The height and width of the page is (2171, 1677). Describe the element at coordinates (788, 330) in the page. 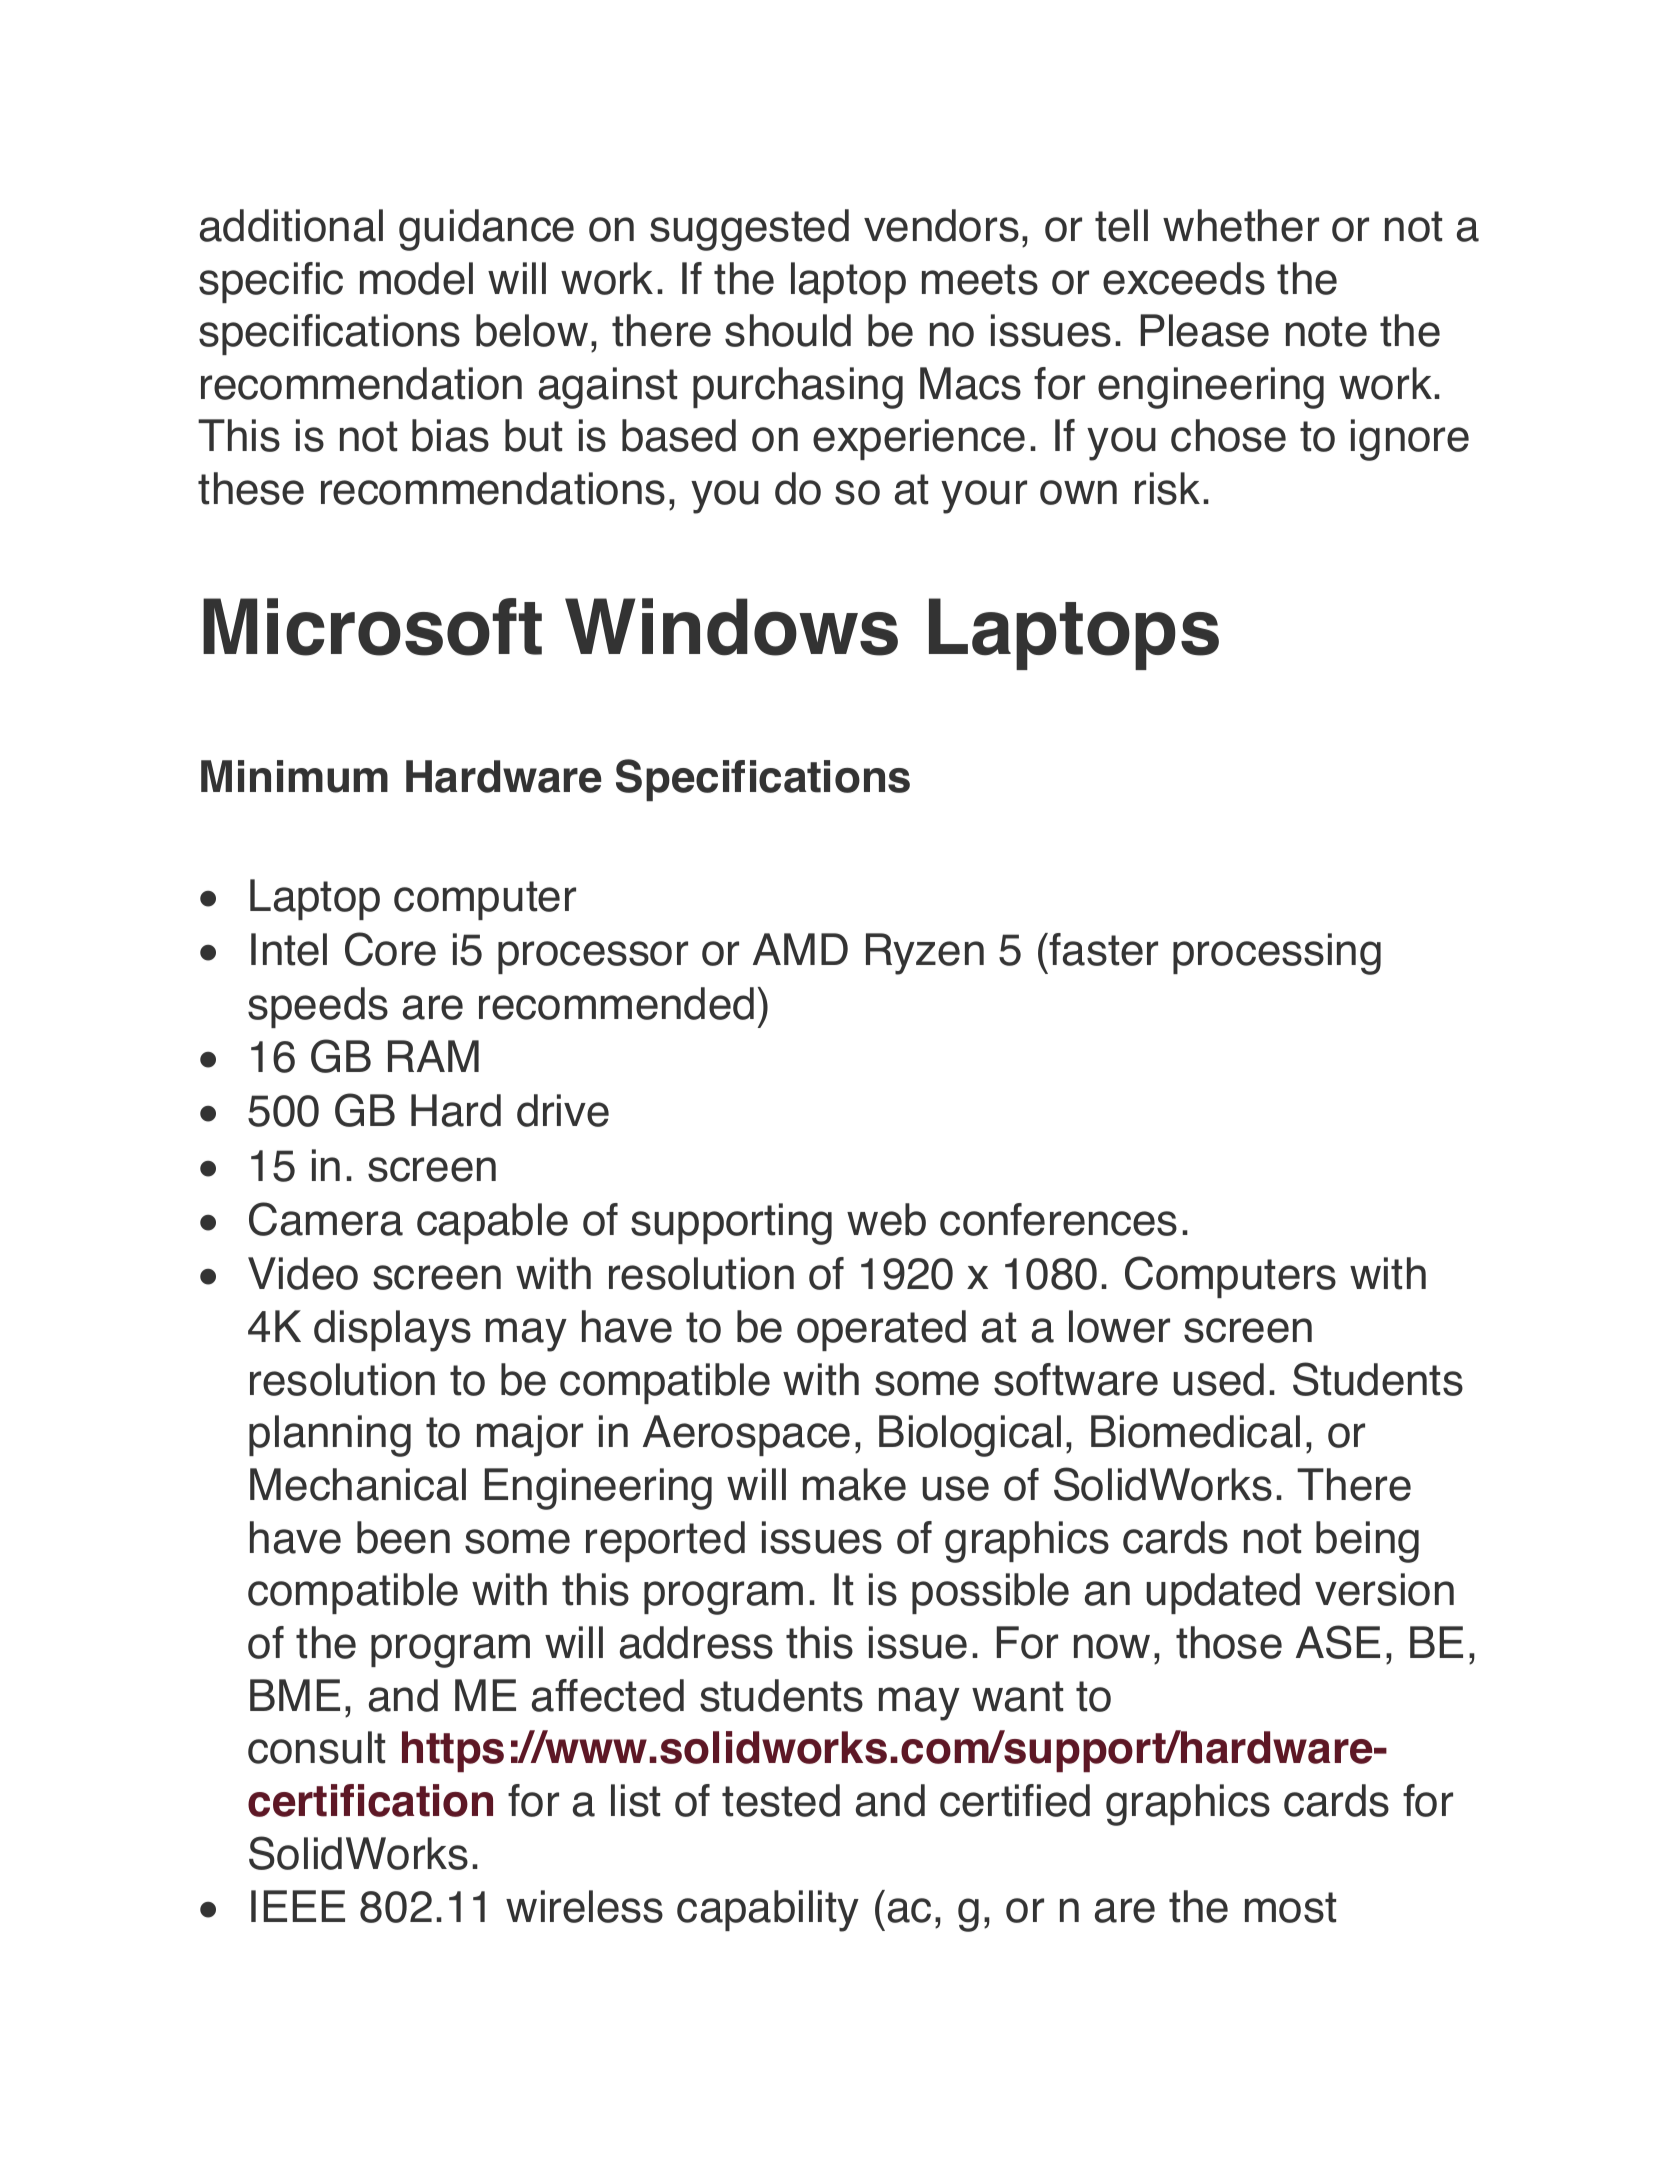

I see `should` at that location.
